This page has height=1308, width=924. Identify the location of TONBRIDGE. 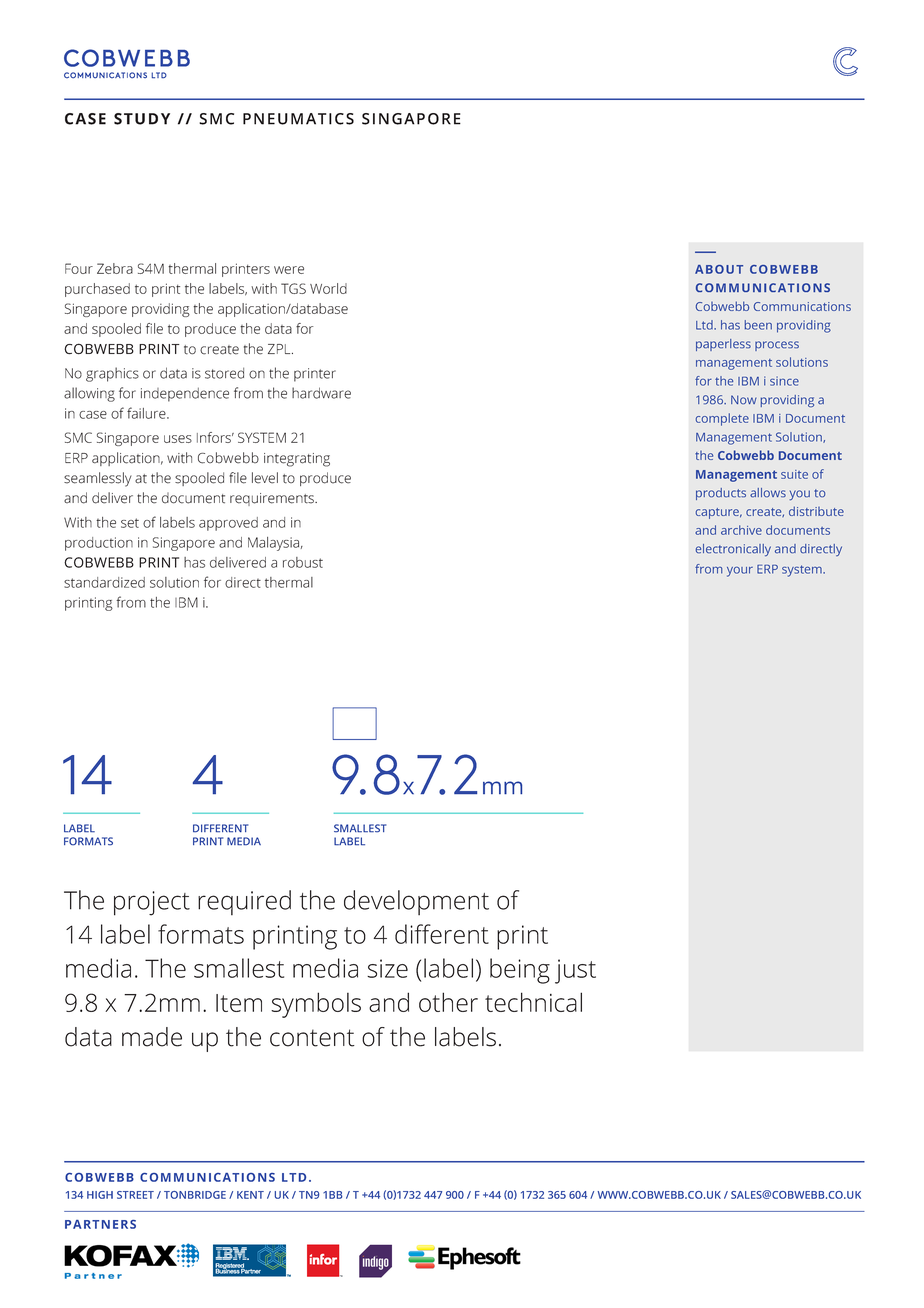
(195, 1195).
